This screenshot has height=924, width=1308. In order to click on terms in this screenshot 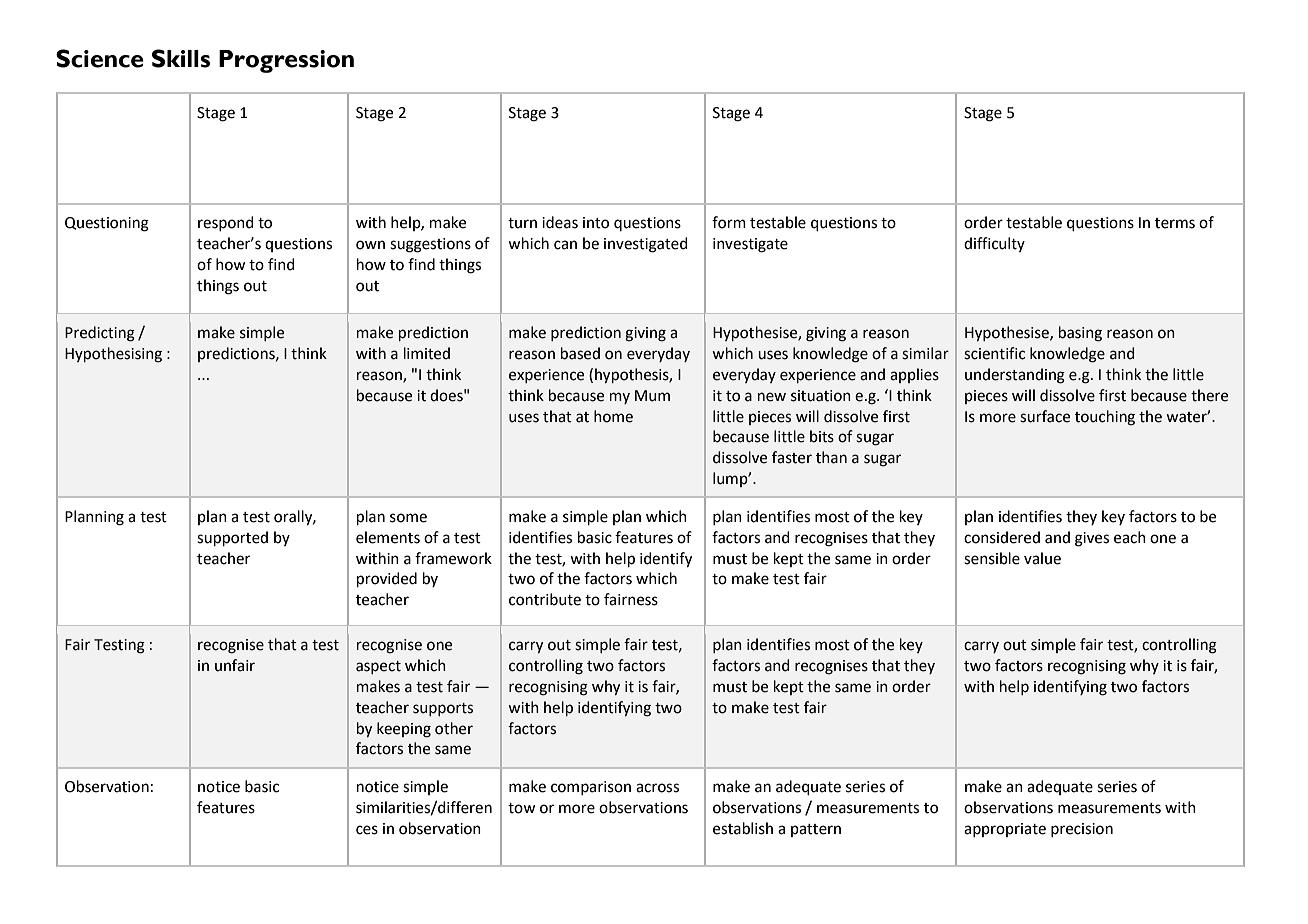, I will do `click(1175, 223)`.
